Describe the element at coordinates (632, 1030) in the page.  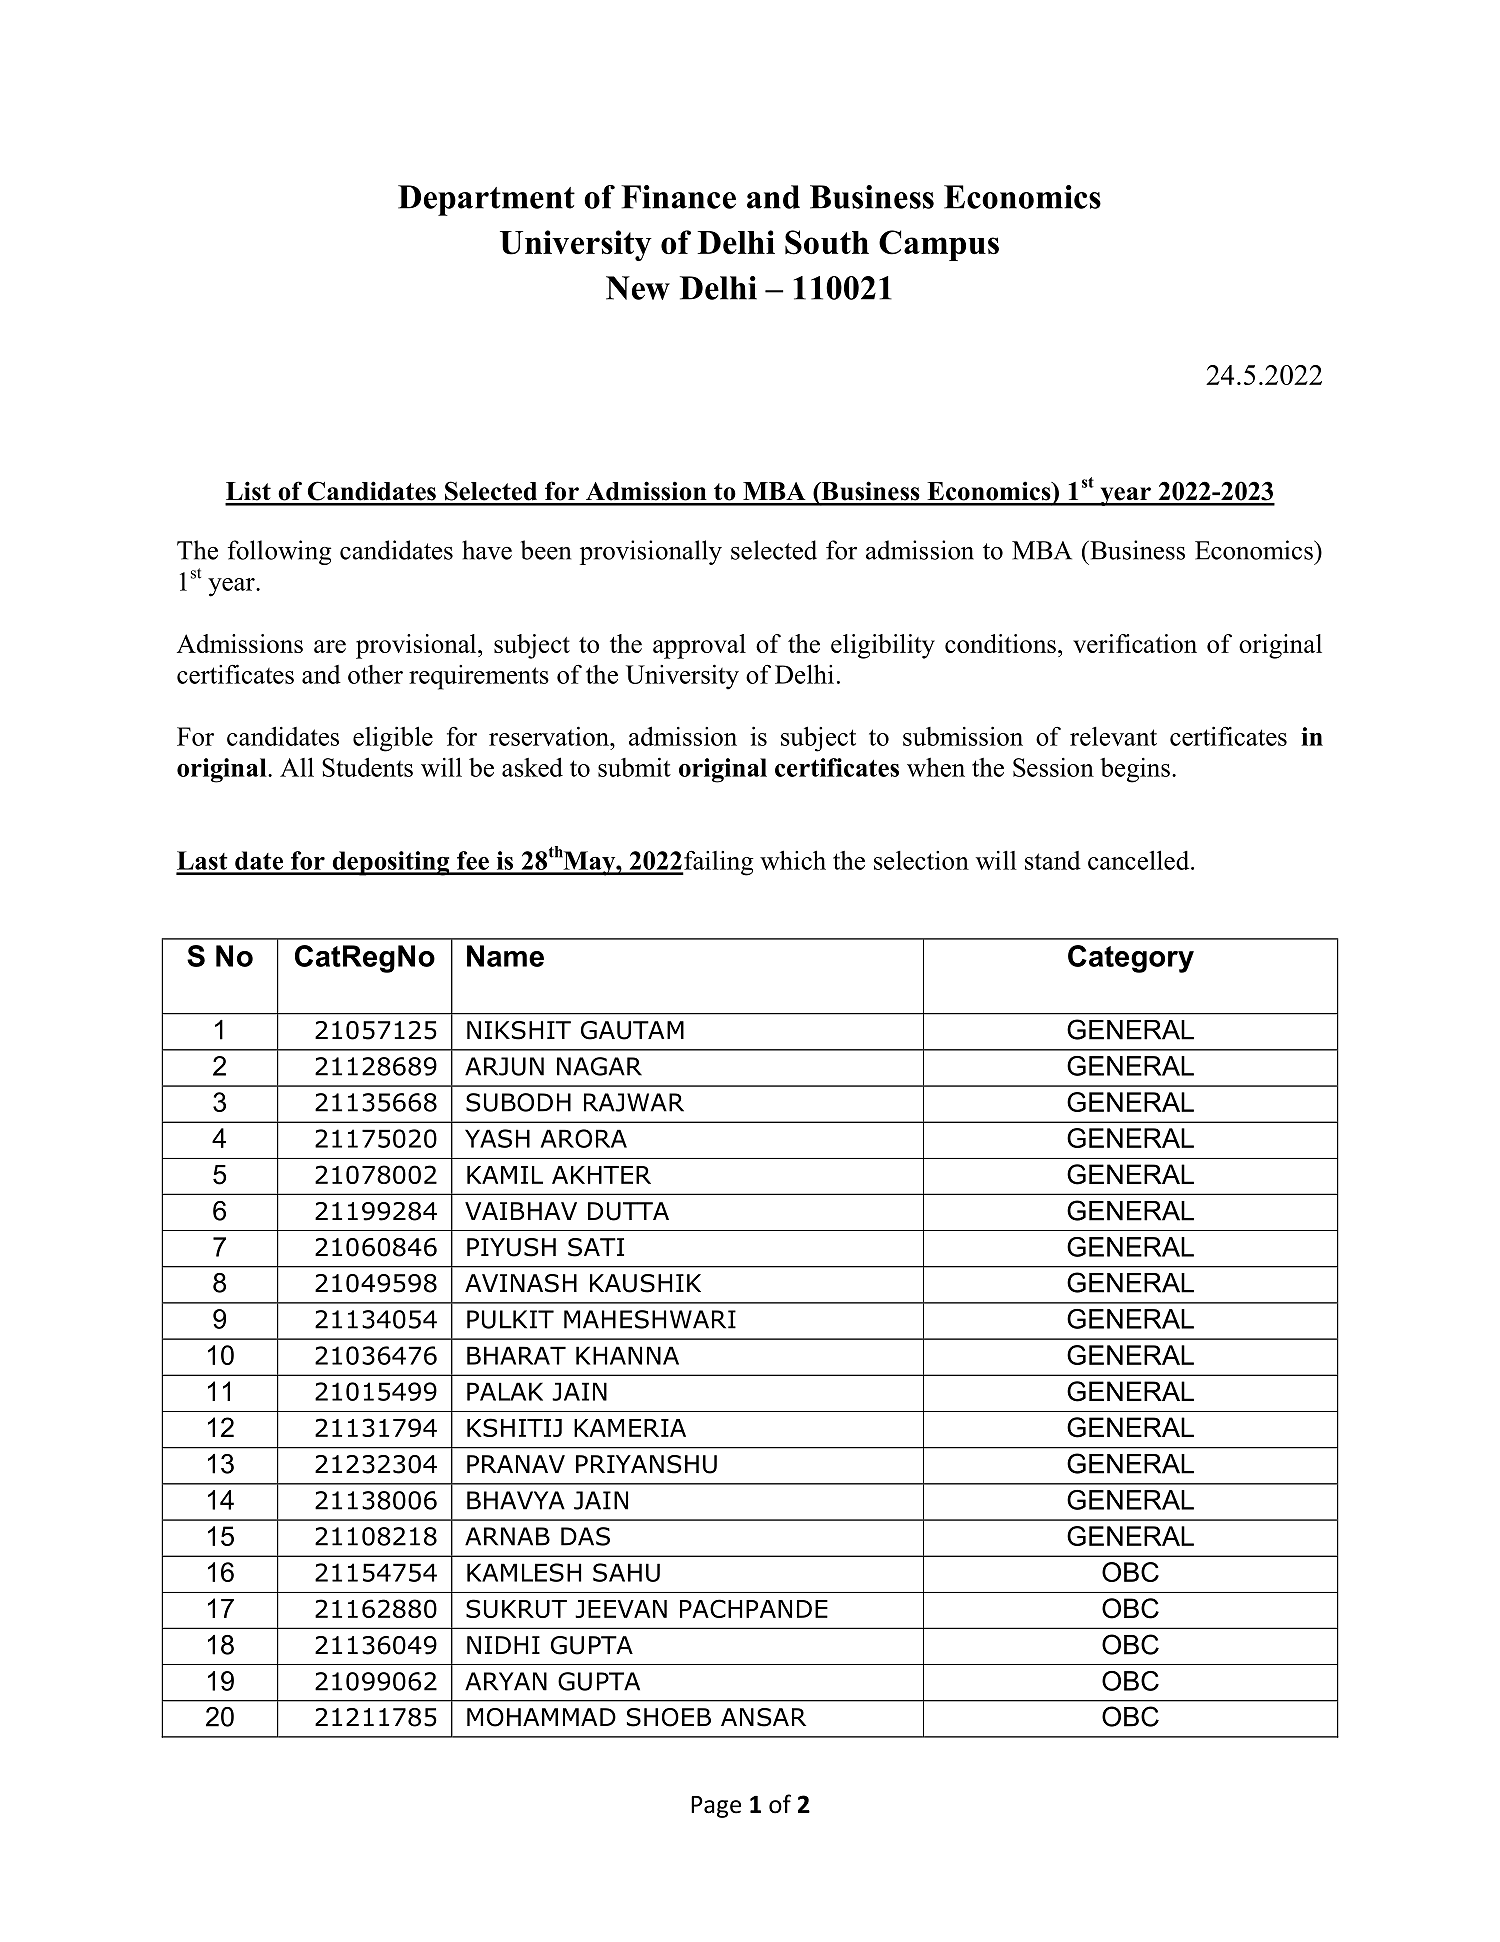
I see `GAUTAM` at that location.
